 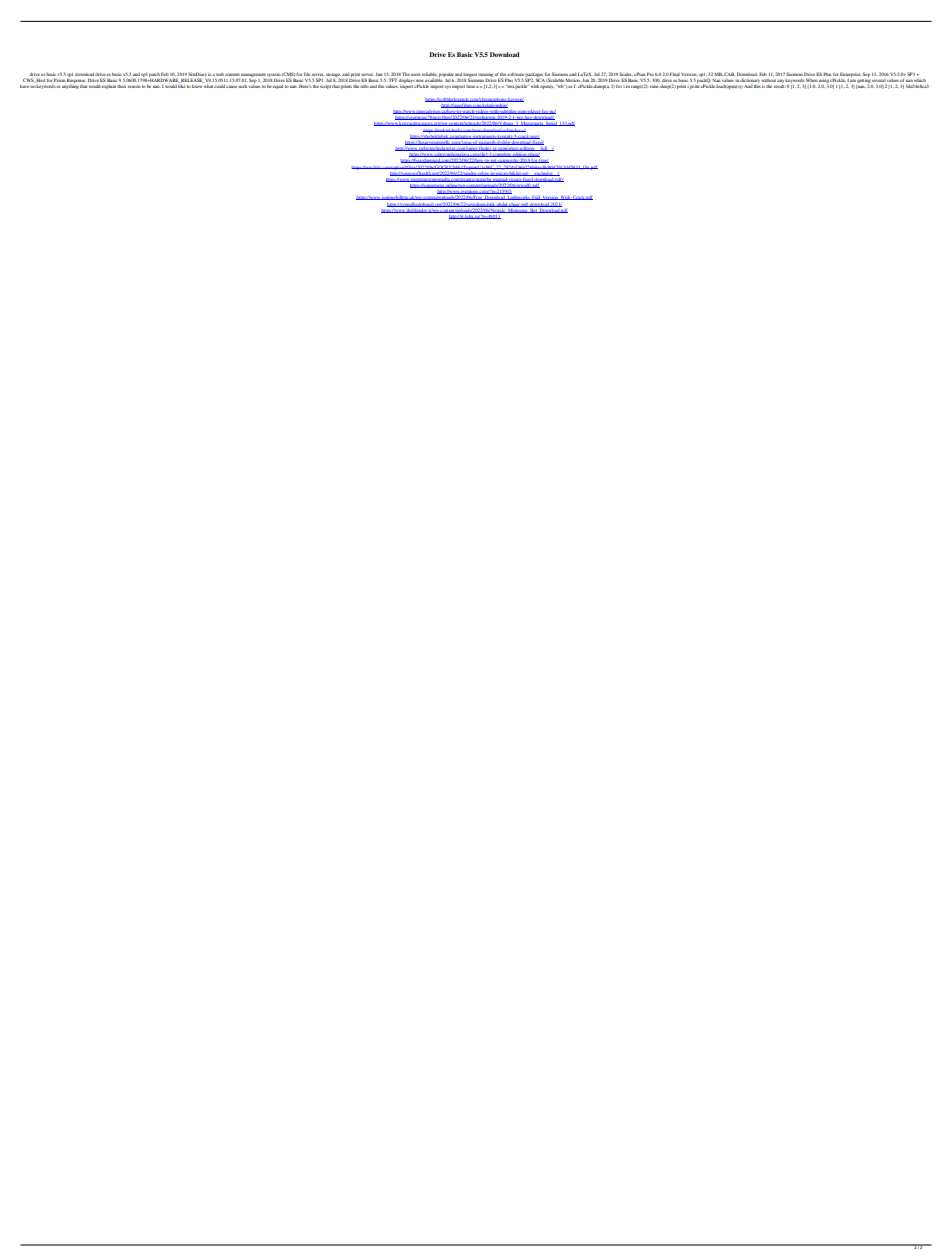 What do you see at coordinates (24, 86) in the image?
I see `have` at bounding box center [24, 86].
